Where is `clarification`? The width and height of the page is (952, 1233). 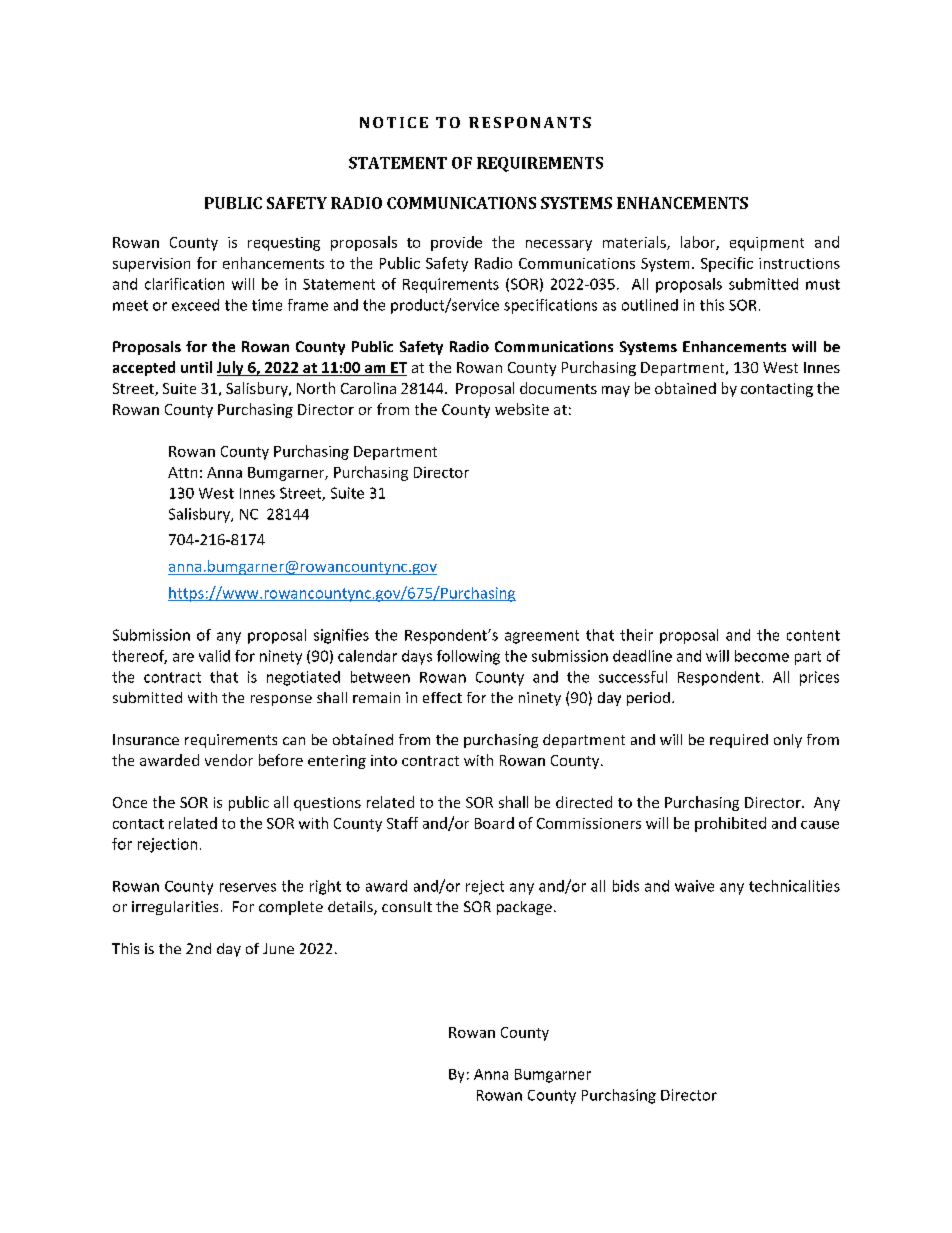 clarification is located at coordinates (184, 284).
